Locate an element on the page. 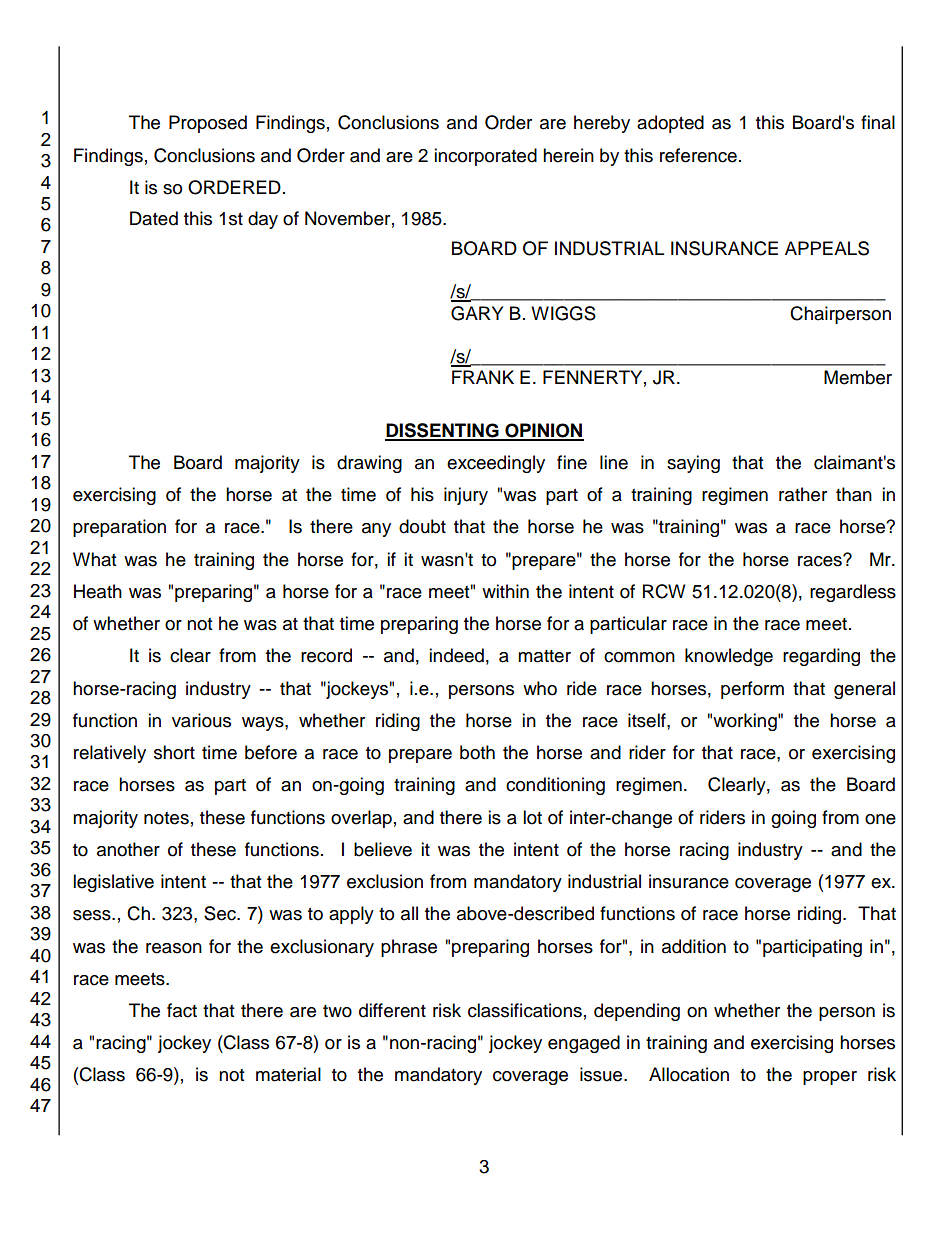  reference is located at coordinates (698, 155).
